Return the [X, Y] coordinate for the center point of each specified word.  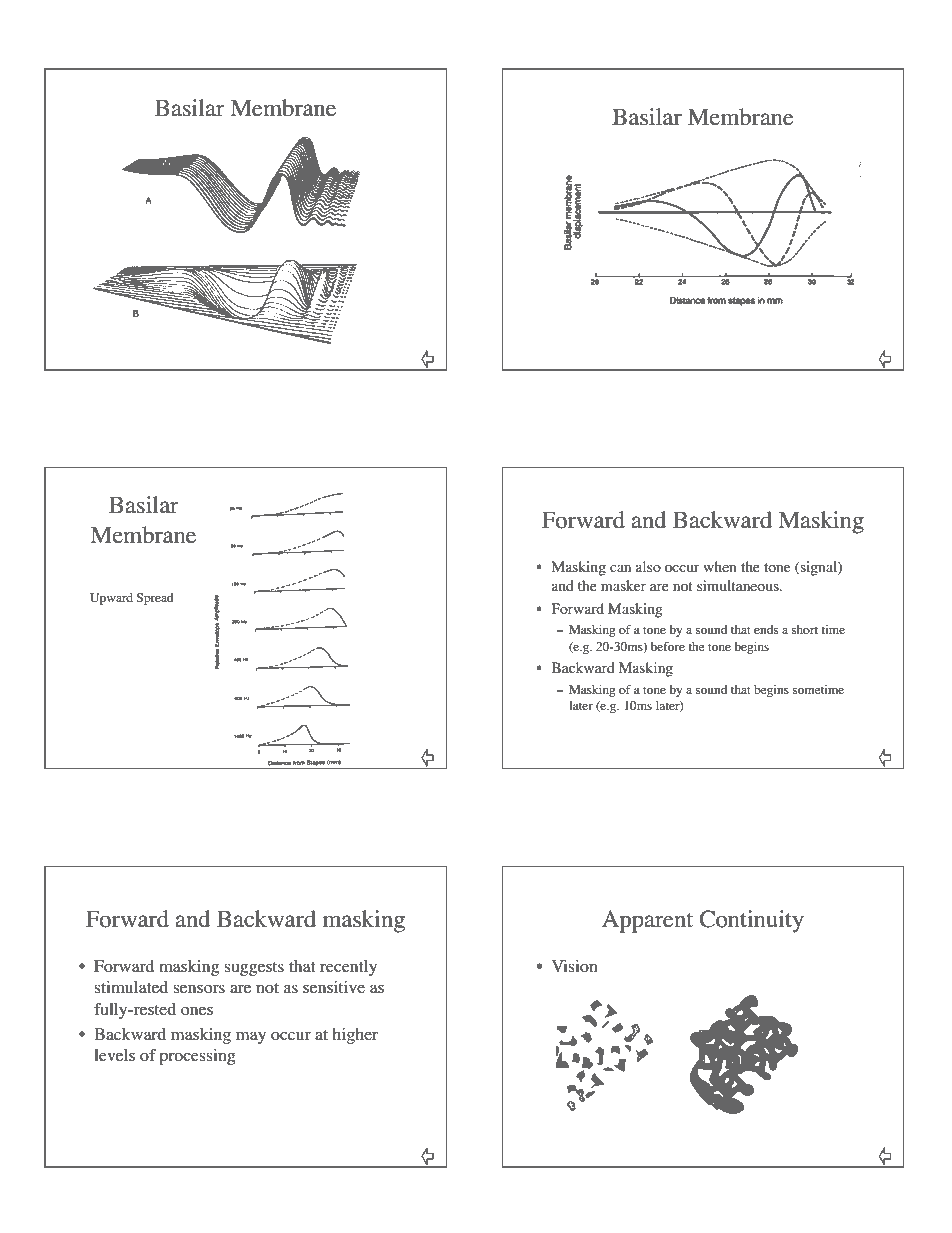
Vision [575, 966]
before [668, 646]
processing [197, 1057]
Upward [111, 599]
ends [766, 629]
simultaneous [739, 585]
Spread [155, 599]
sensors [199, 989]
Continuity [752, 921]
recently [348, 968]
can [620, 568]
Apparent [647, 921]
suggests [254, 969]
